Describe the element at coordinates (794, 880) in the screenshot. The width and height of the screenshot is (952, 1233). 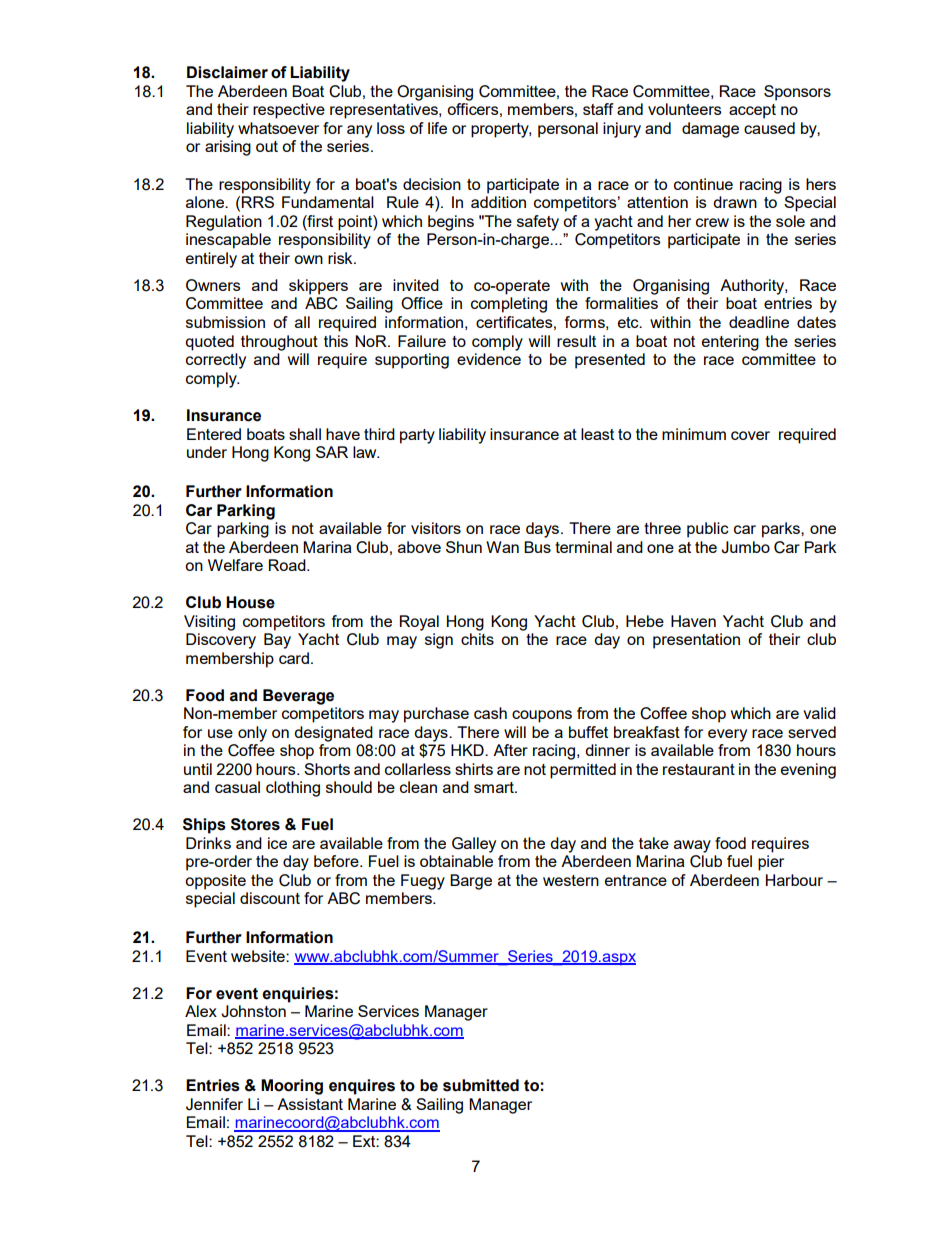
I see `Harbour` at that location.
